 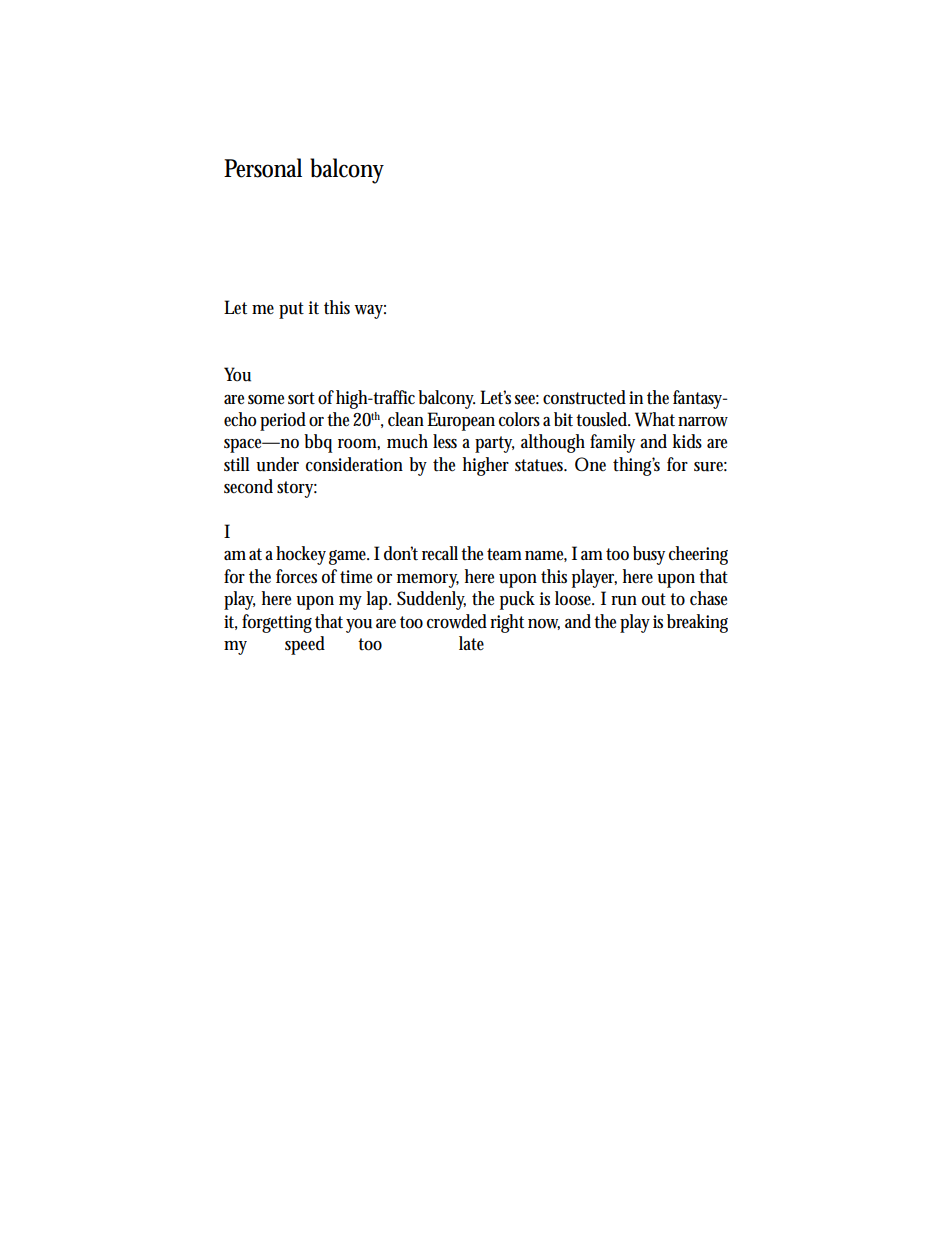 What do you see at coordinates (649, 555) in the screenshot?
I see `busy` at bounding box center [649, 555].
